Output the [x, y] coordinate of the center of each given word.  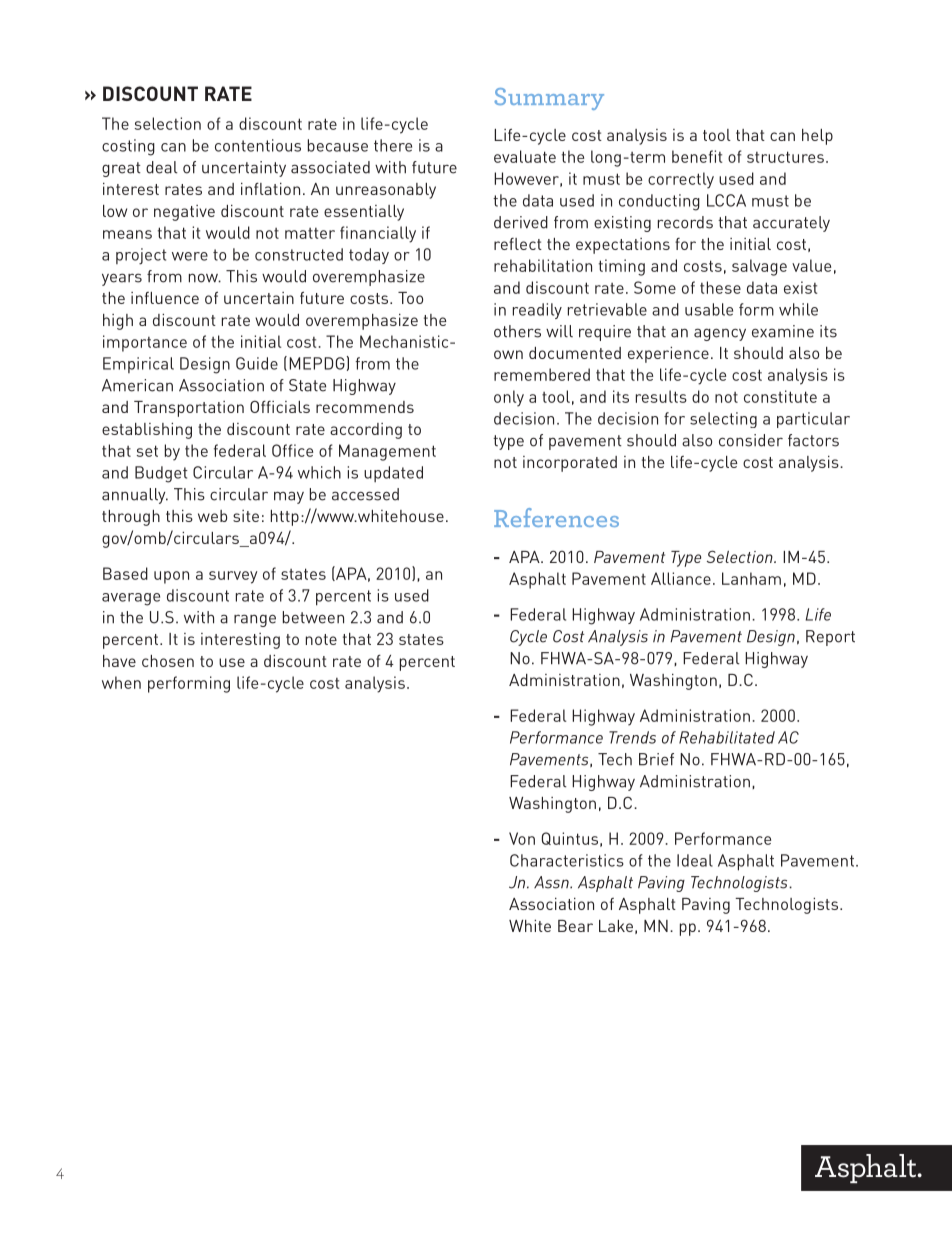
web [212, 516]
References [556, 517]
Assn [552, 882]
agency [720, 334]
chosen [168, 661]
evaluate [525, 156]
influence [165, 298]
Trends [632, 737]
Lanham [751, 578]
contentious [258, 145]
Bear [575, 926]
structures [785, 157]
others [517, 331]
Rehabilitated [727, 737]
